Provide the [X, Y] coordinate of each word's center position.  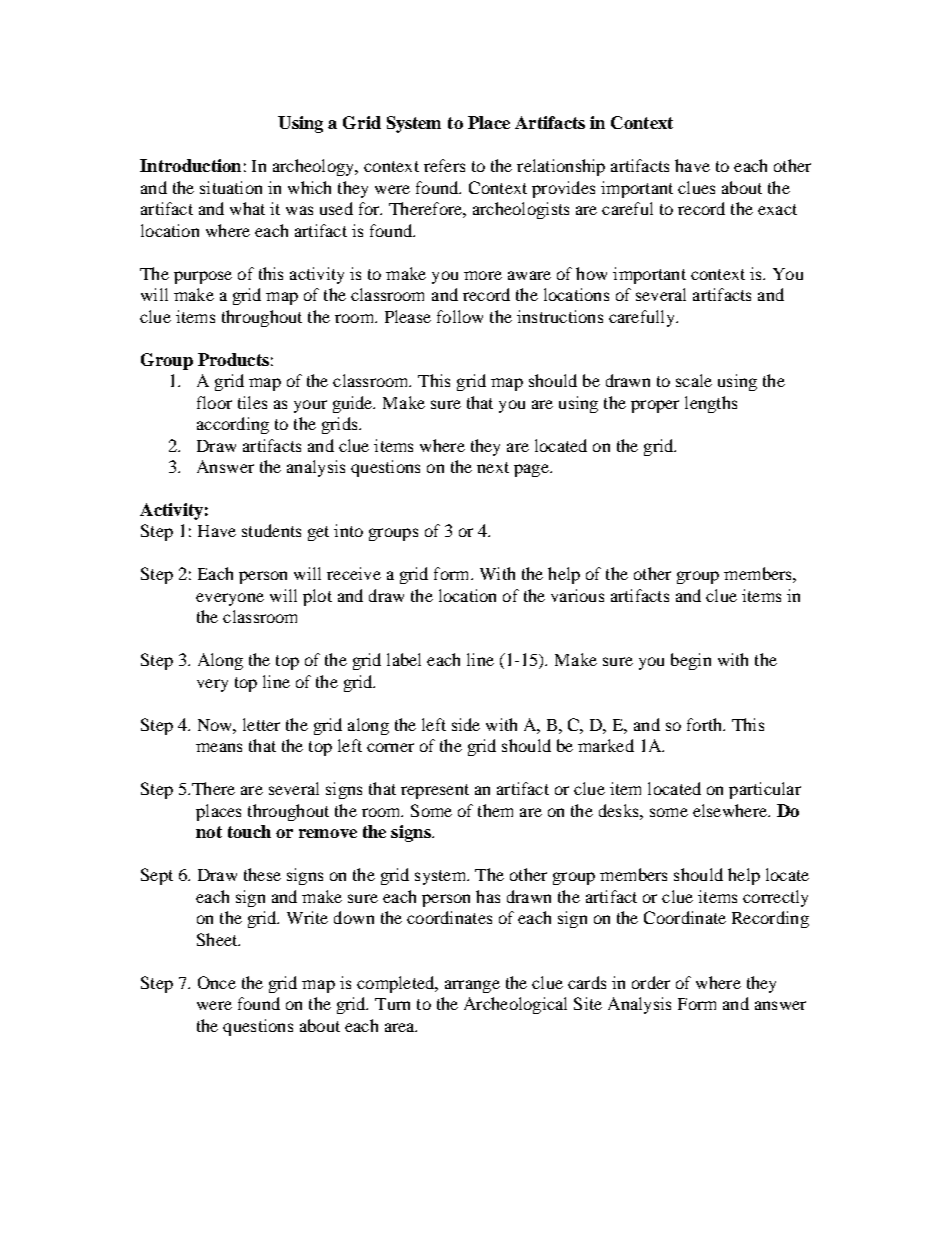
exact [777, 209]
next [493, 467]
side [466, 724]
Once [217, 982]
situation [231, 187]
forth [706, 724]
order [651, 982]
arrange [472, 986]
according [233, 425]
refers [444, 165]
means [219, 747]
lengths [711, 404]
